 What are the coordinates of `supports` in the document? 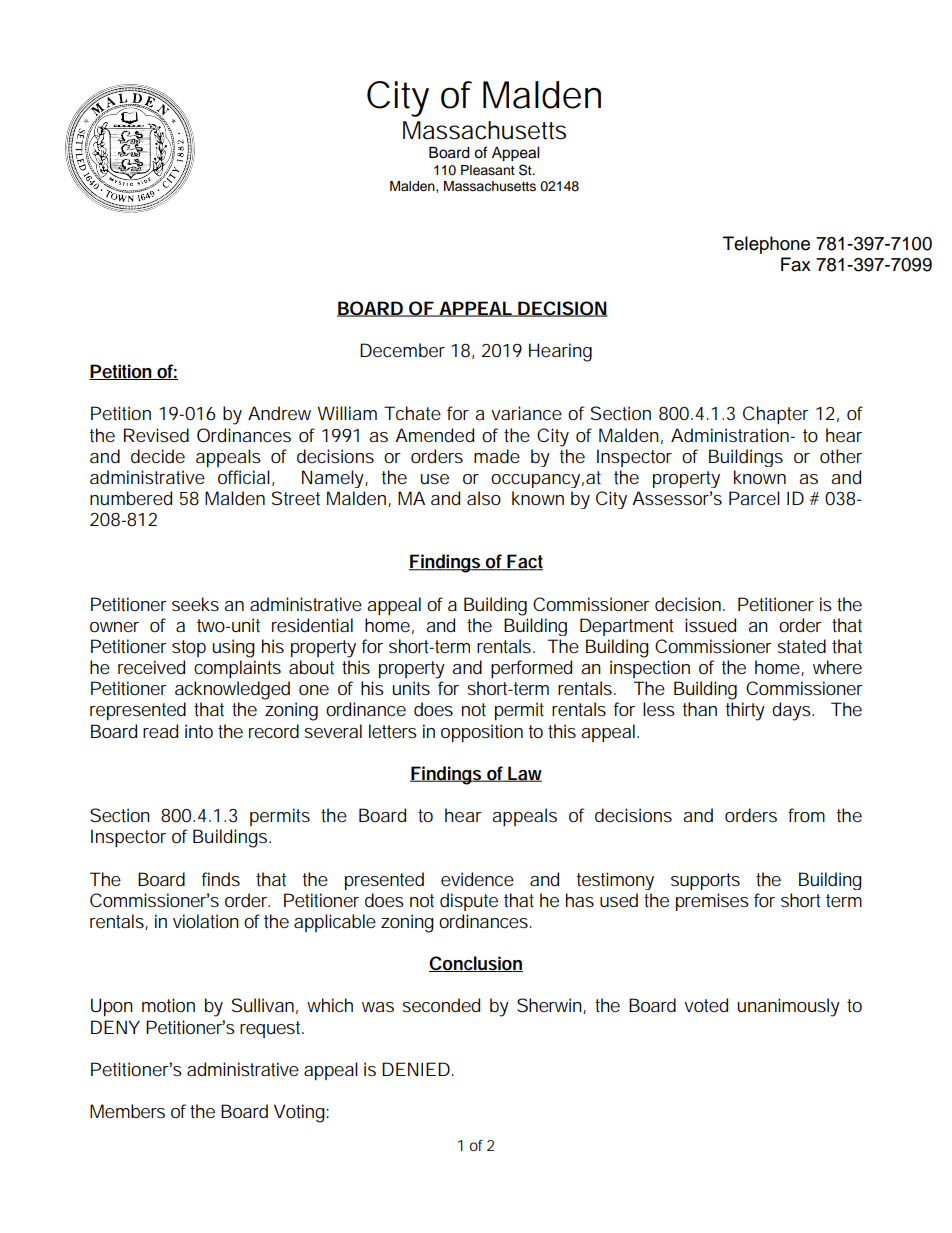 It's located at (705, 881).
